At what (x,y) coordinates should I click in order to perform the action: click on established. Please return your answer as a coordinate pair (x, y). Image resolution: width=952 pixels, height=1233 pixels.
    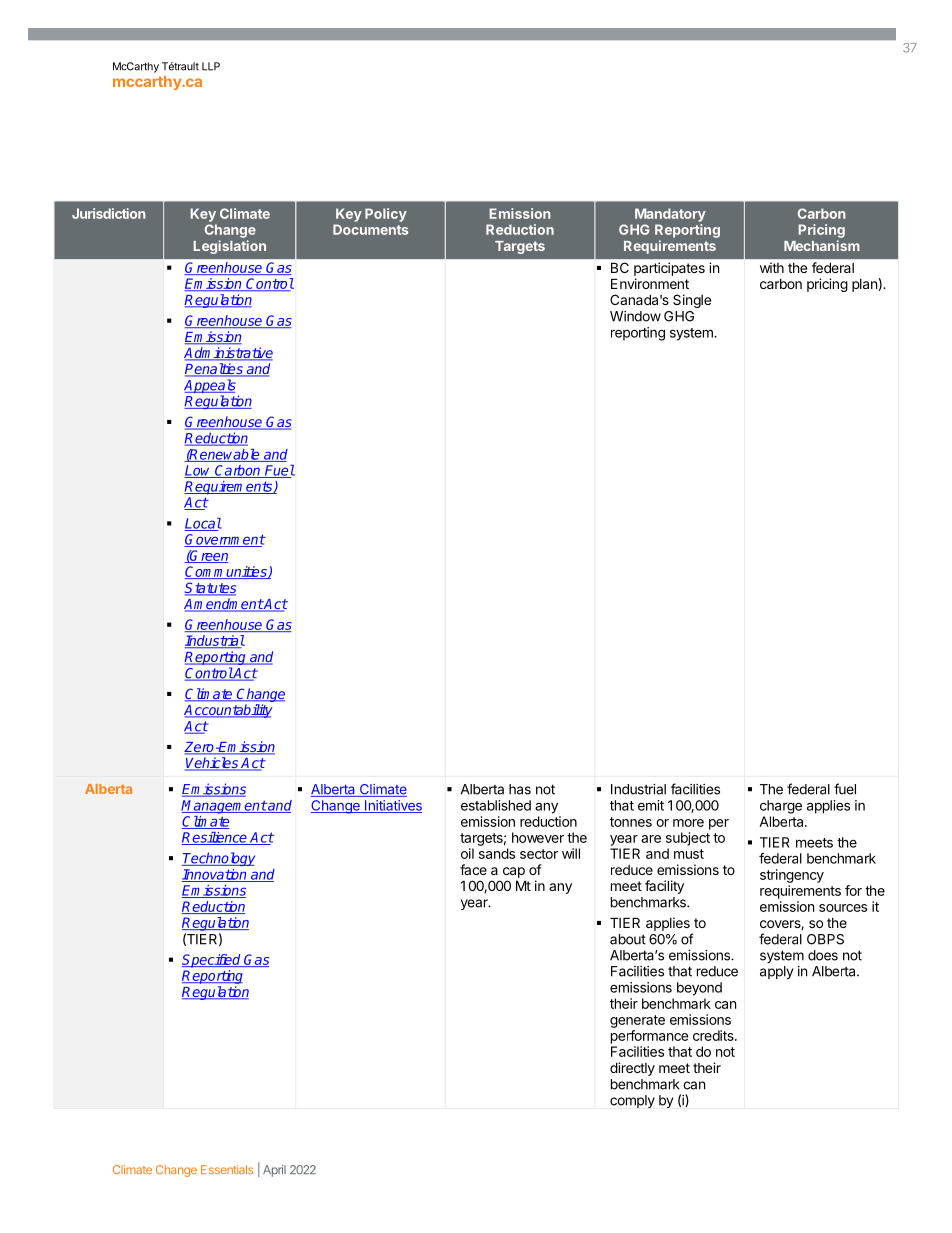
    Looking at the image, I should click on (496, 805).
